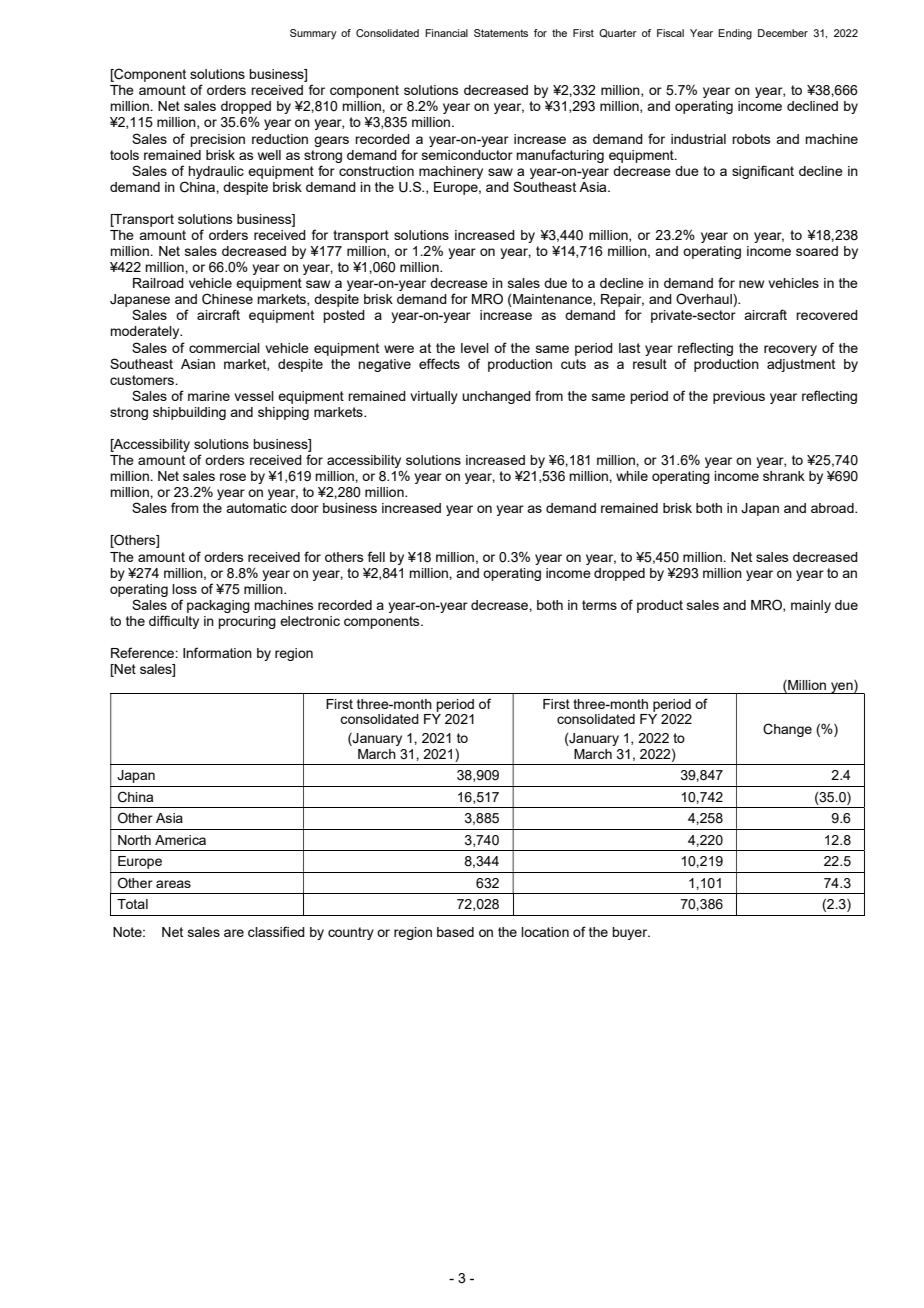 The image size is (924, 1308). What do you see at coordinates (434, 397) in the screenshot?
I see `virtually` at bounding box center [434, 397].
